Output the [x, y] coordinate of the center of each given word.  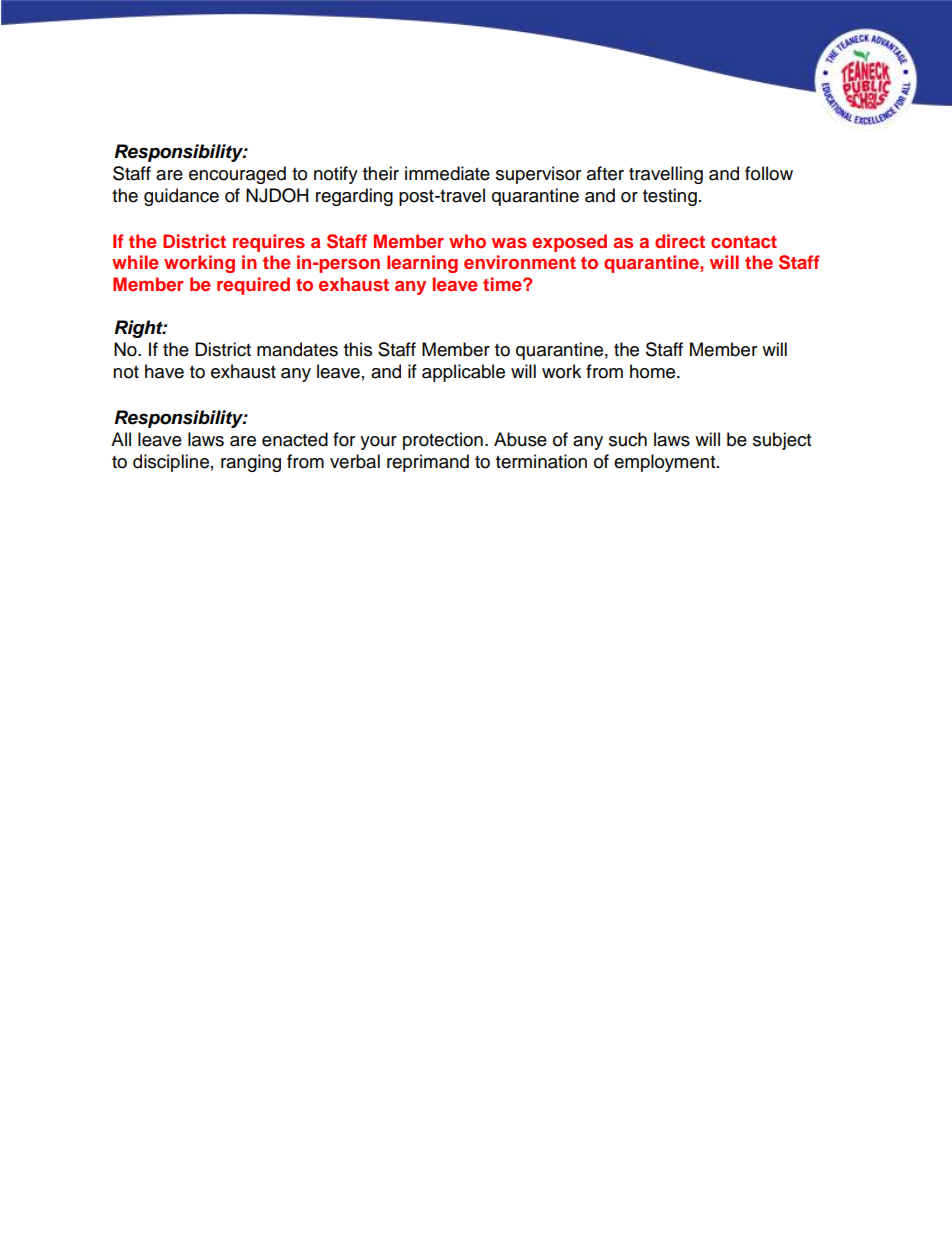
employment [666, 463]
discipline [171, 463]
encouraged [237, 175]
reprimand [428, 463]
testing [670, 197]
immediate [447, 173]
